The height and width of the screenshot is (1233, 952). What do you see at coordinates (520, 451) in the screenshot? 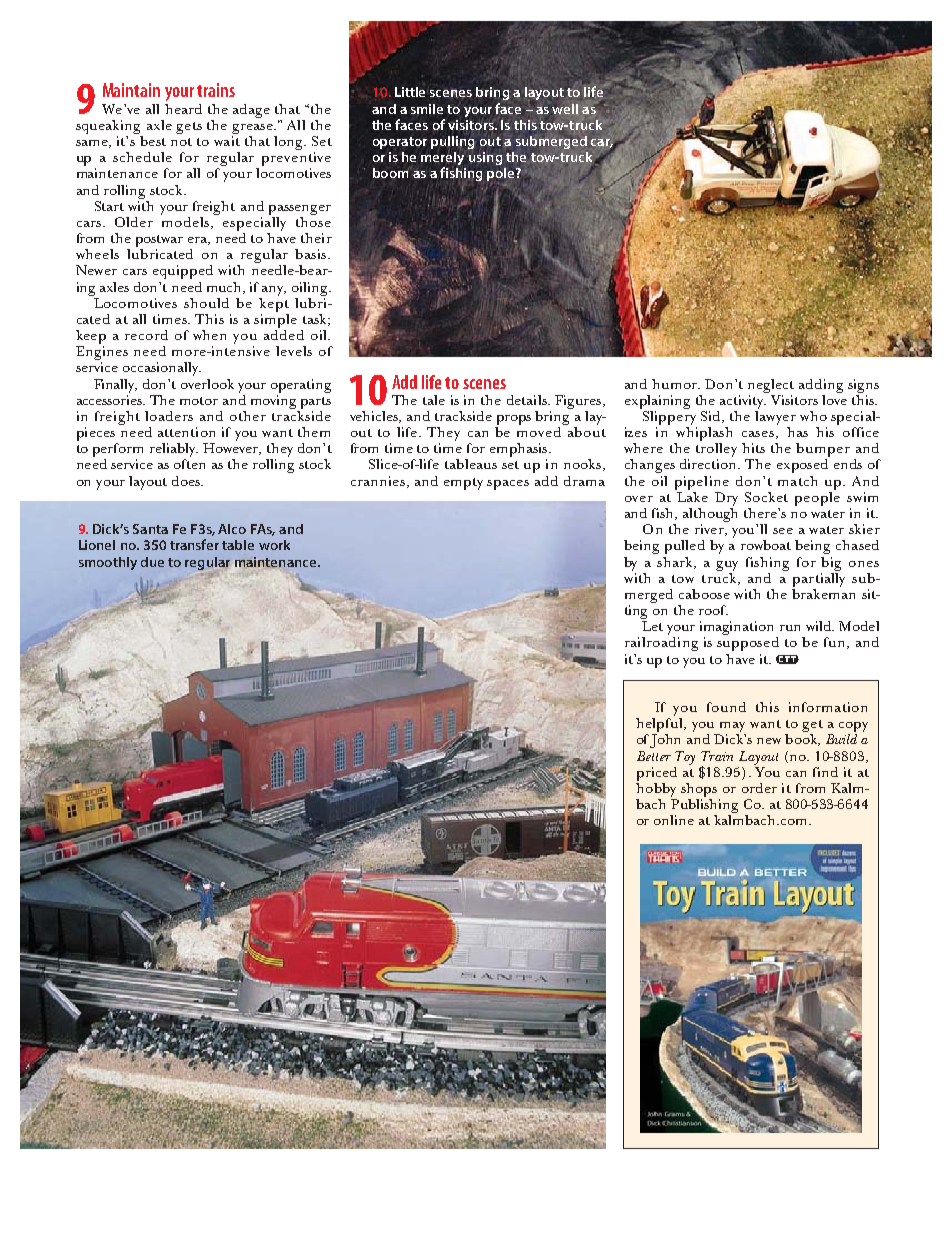
I see `emphasis` at bounding box center [520, 451].
